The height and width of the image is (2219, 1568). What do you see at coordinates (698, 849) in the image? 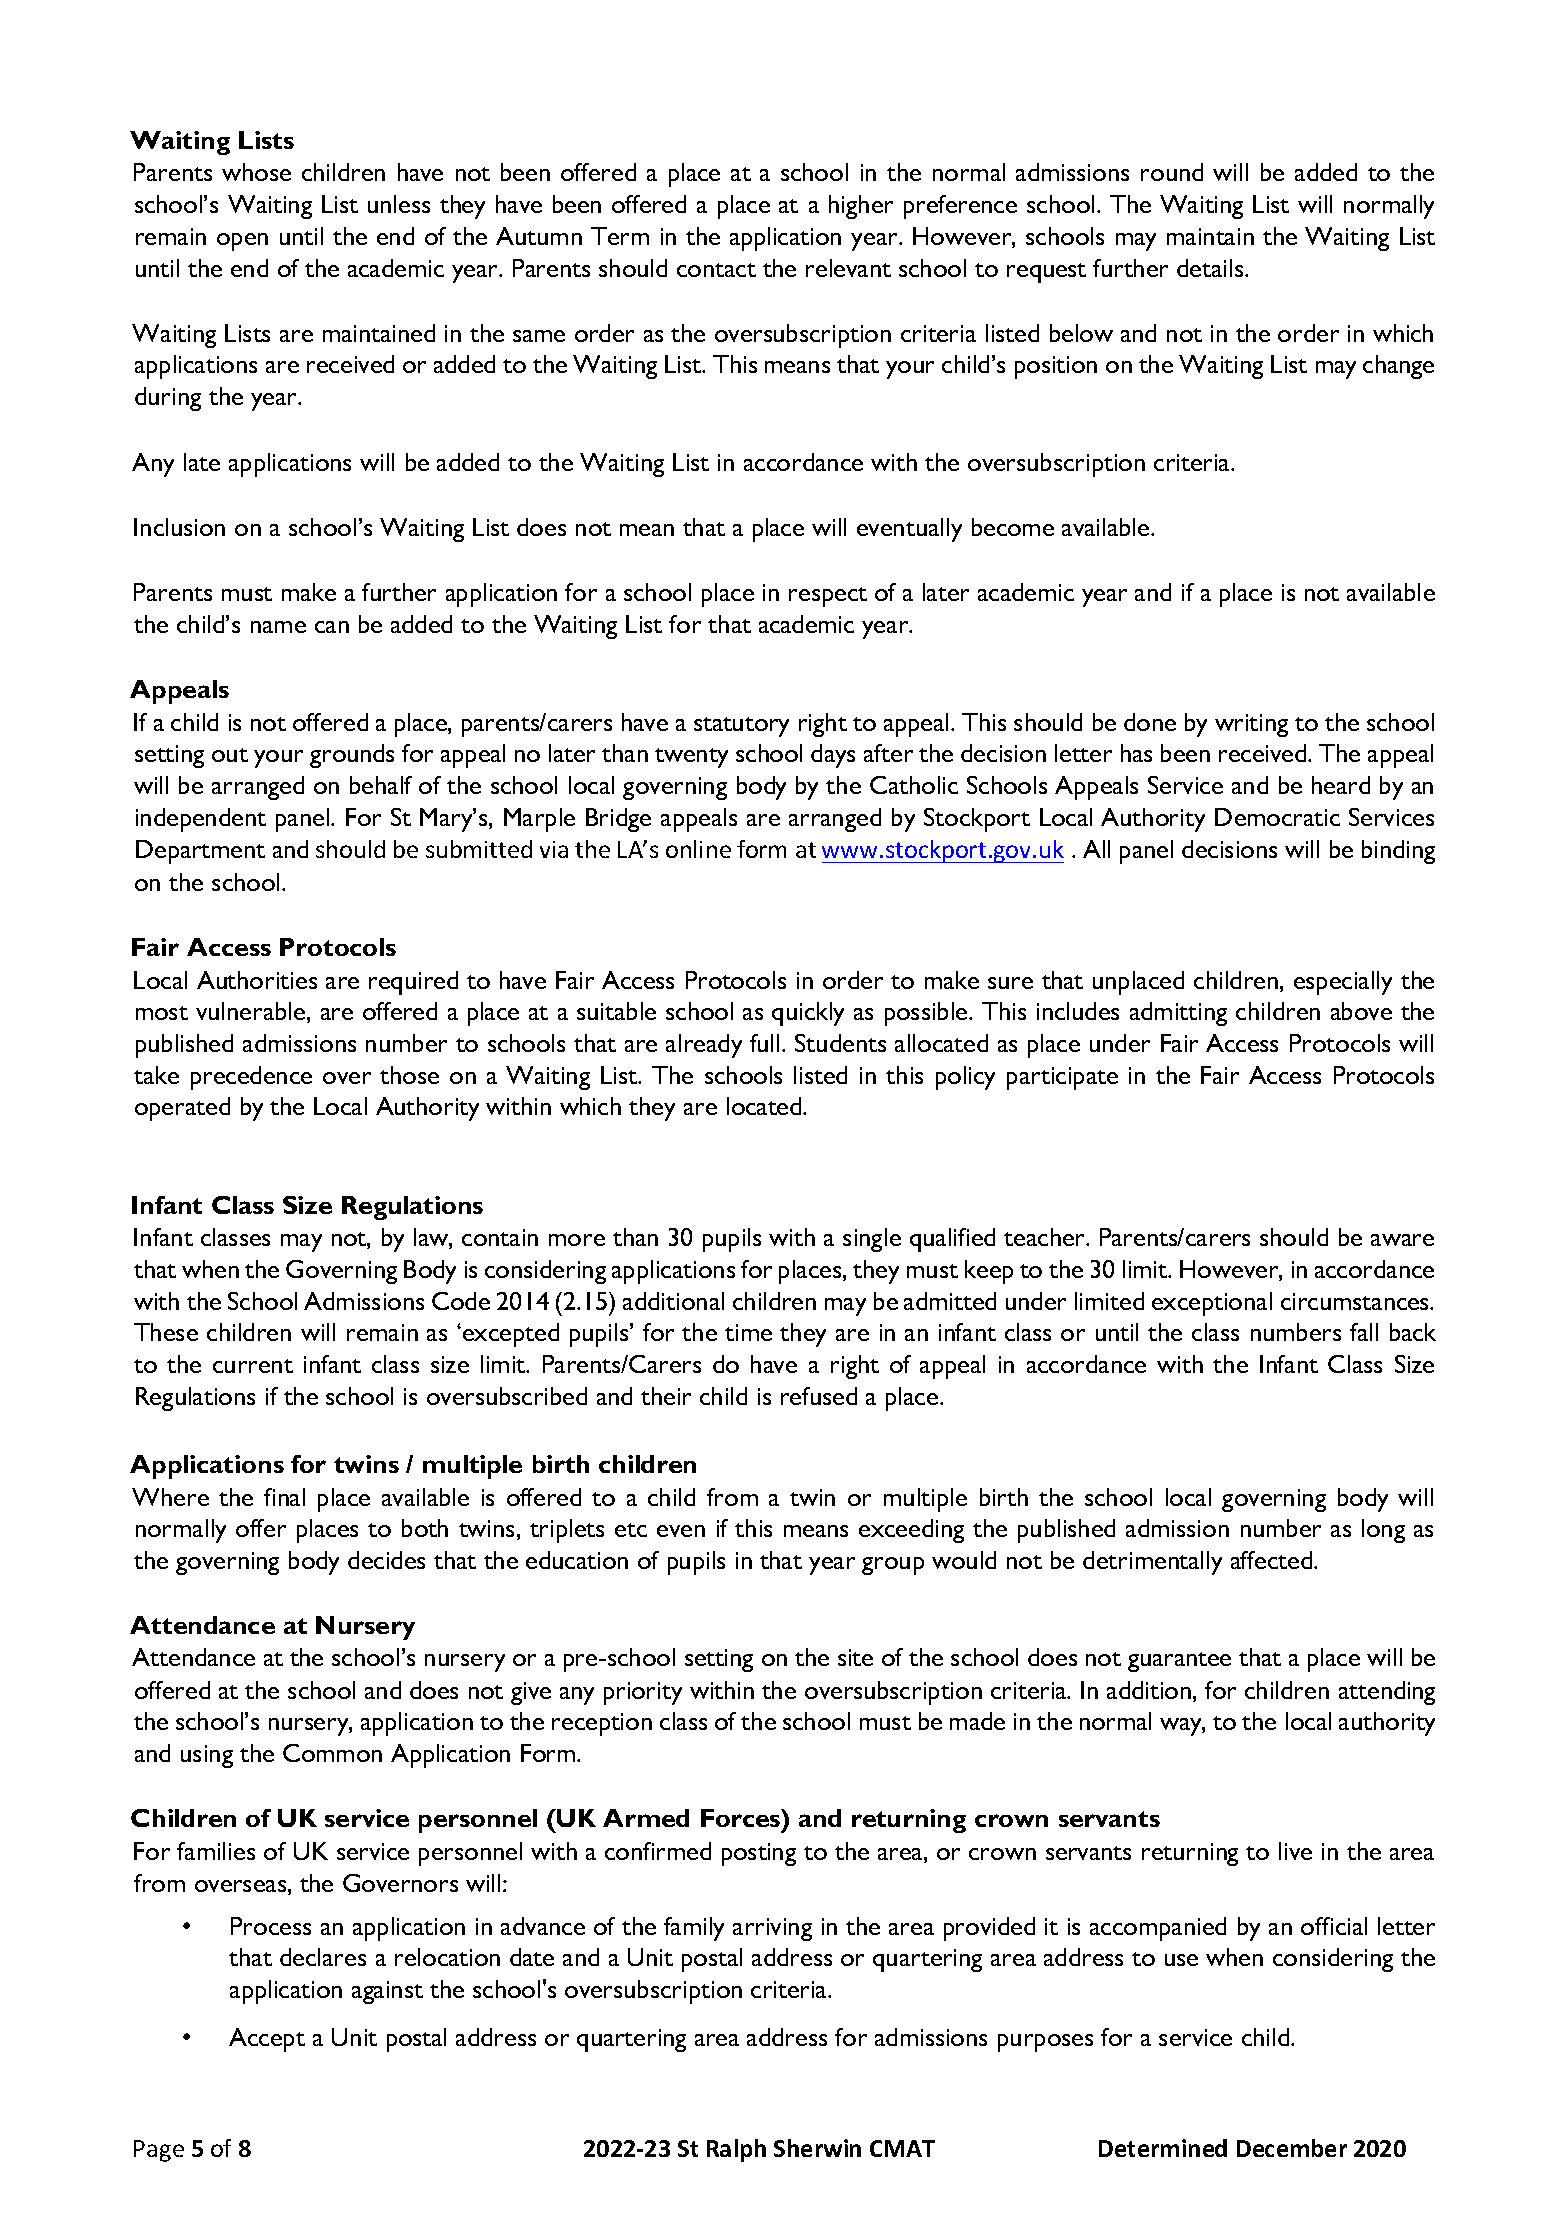
I see `online` at bounding box center [698, 849].
